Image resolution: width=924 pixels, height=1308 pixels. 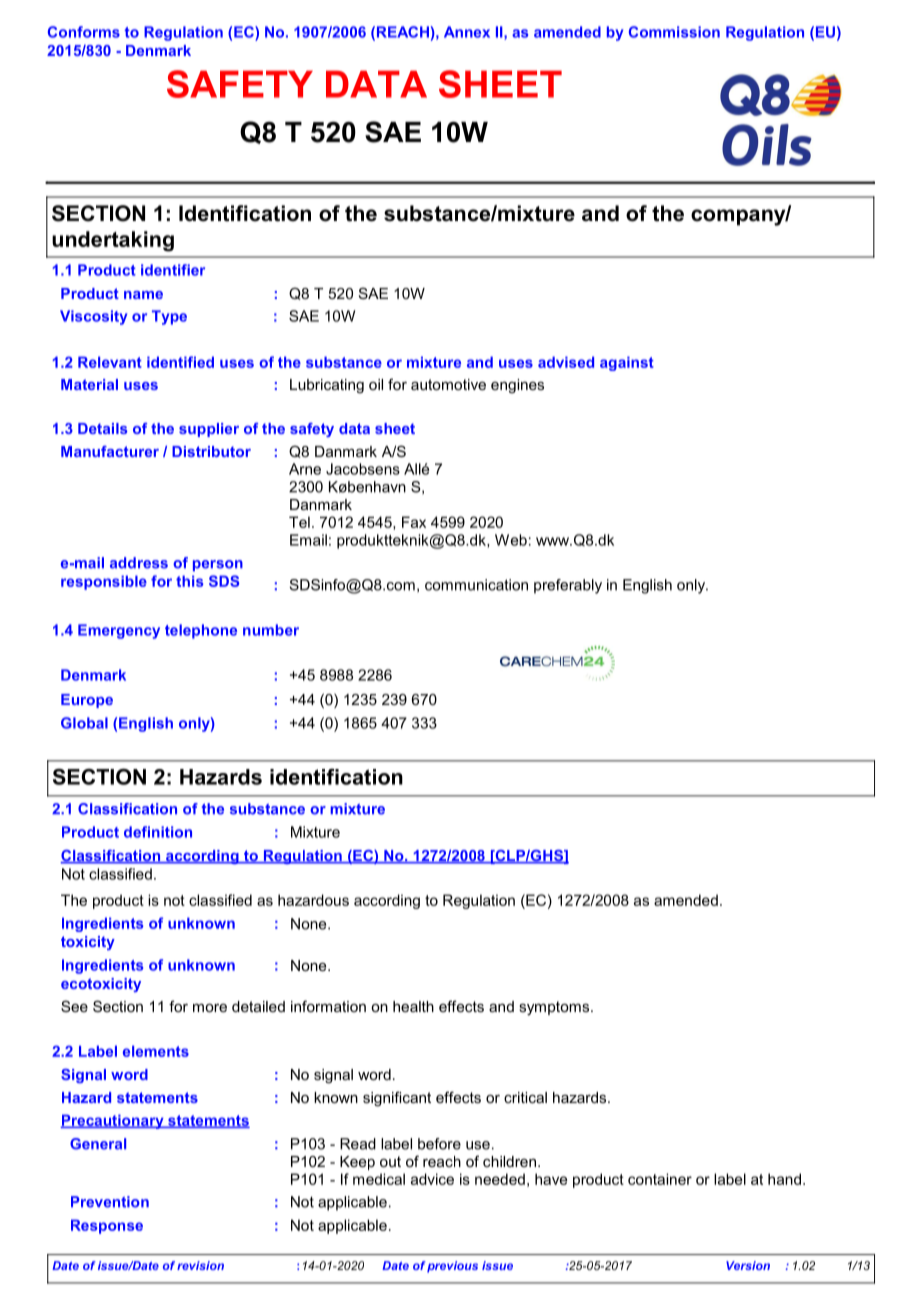 I want to click on Annex, so click(x=467, y=32).
